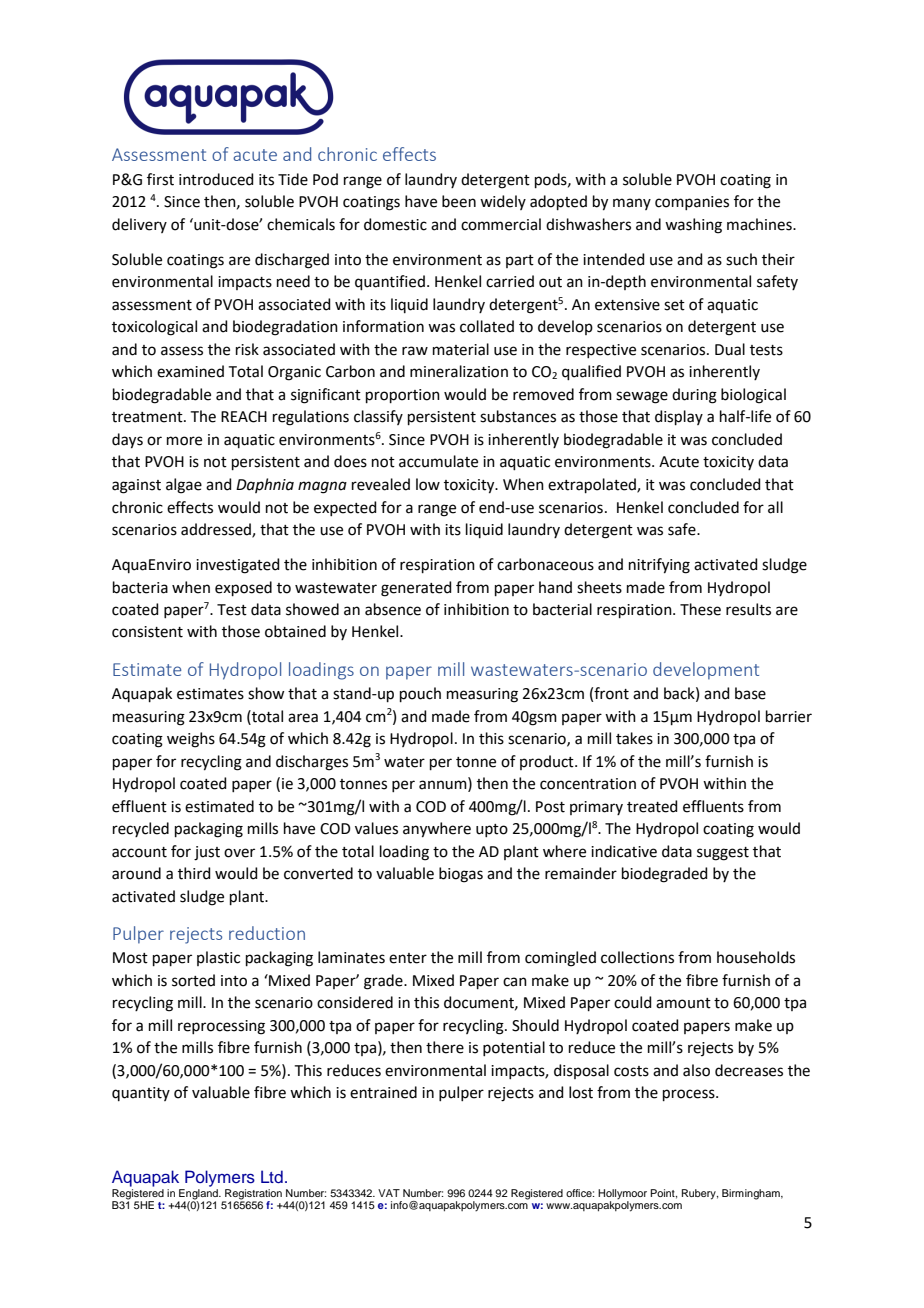 This page has height=1308, width=924. I want to click on introduced, so click(216, 179).
